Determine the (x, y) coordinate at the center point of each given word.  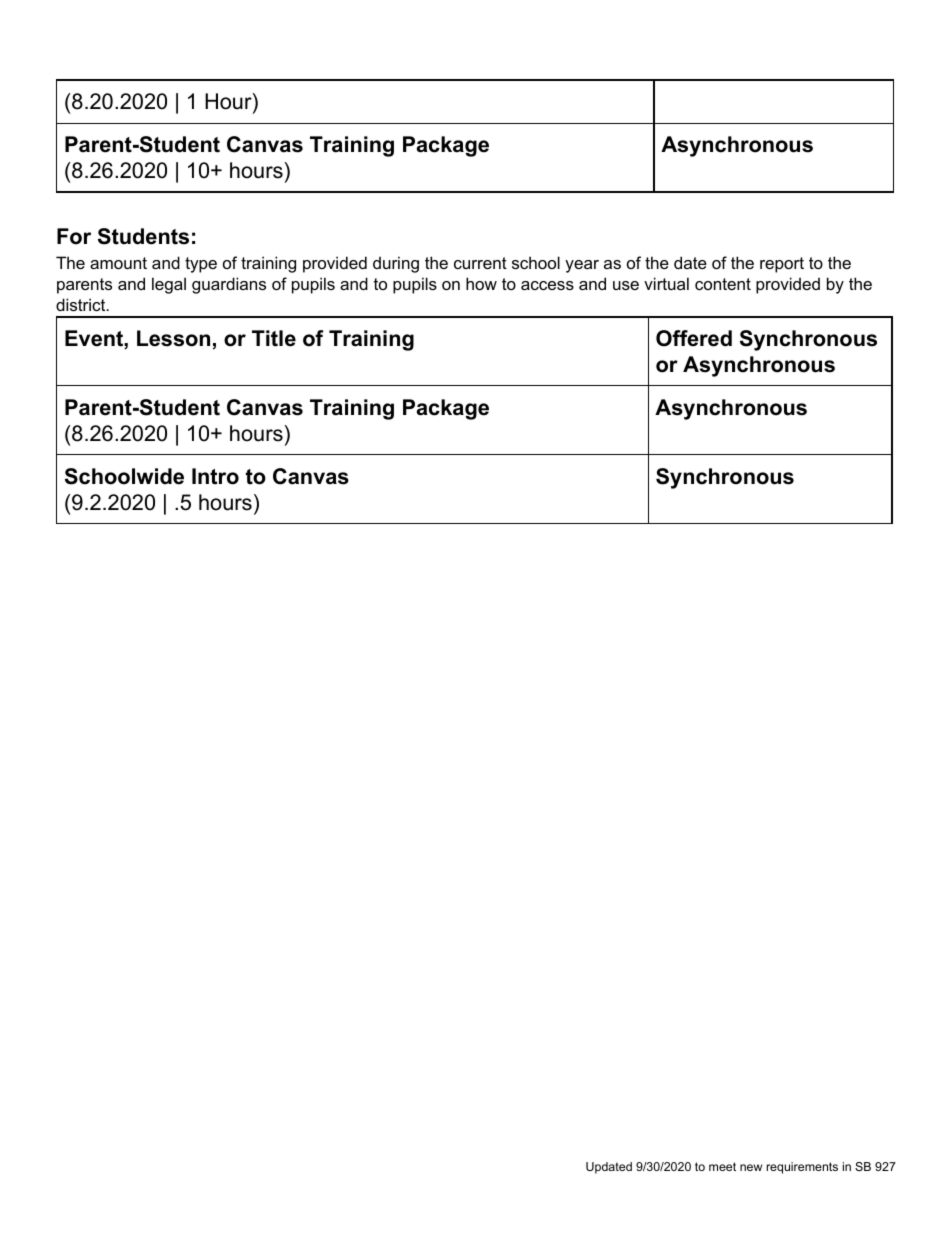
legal (169, 285)
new (751, 1167)
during (396, 264)
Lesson (173, 338)
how (481, 283)
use (626, 285)
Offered (694, 338)
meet (722, 1166)
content (723, 284)
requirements (802, 1168)
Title (274, 338)
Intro (215, 476)
